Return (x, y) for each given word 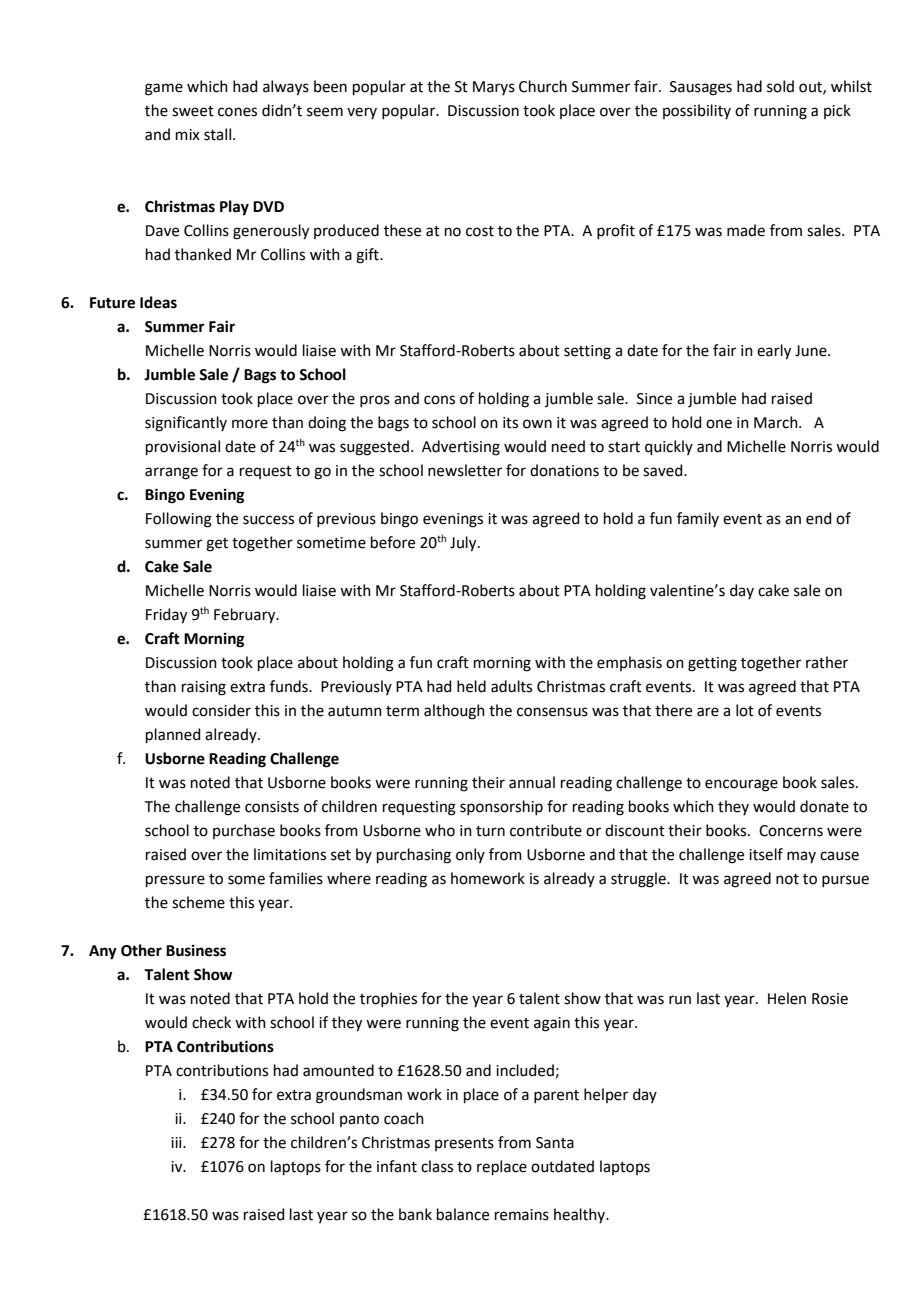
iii (177, 1142)
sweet (193, 111)
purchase (244, 831)
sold (780, 86)
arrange (171, 473)
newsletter (465, 470)
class (437, 1166)
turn (490, 831)
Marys (494, 88)
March (777, 422)
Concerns (791, 831)
